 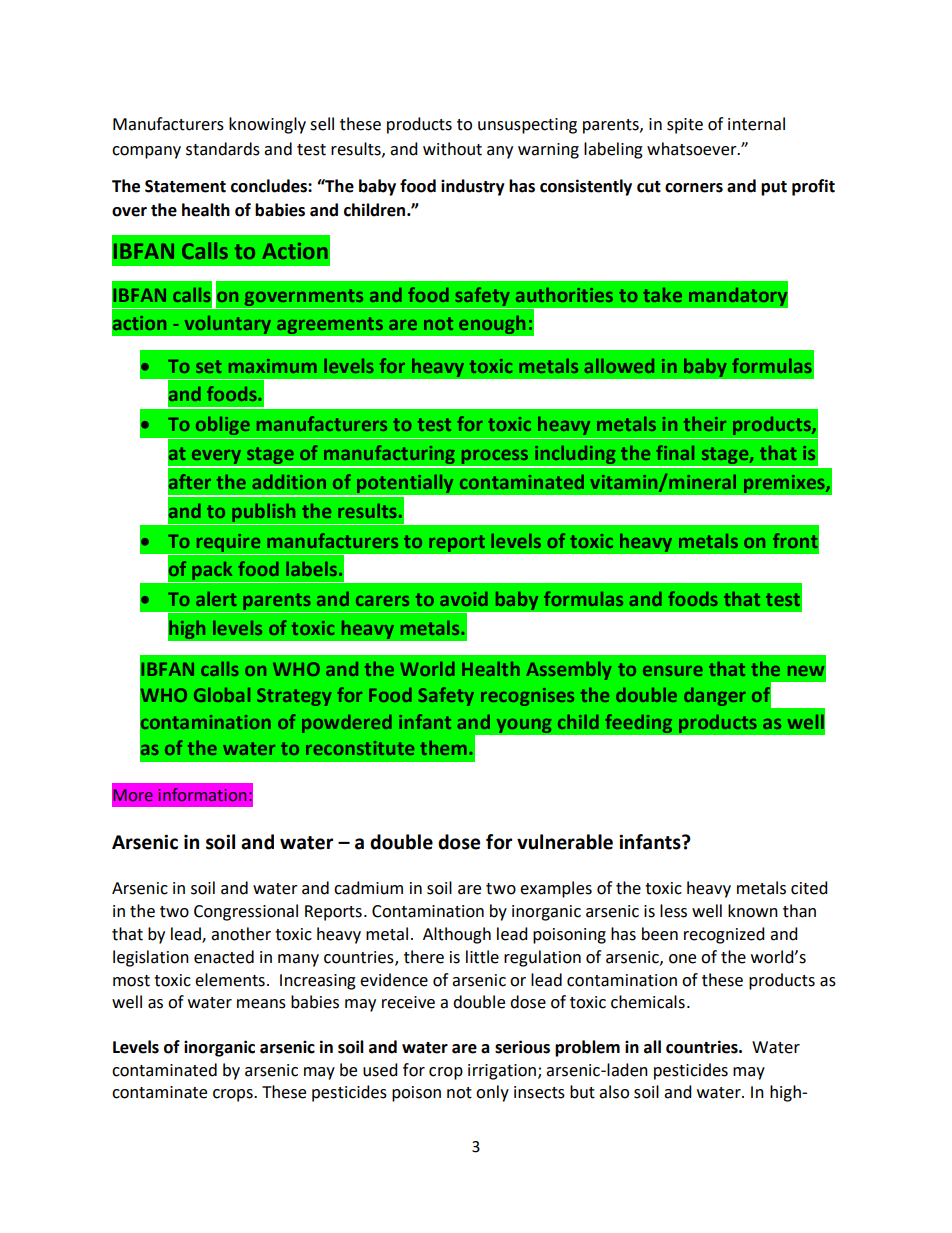 I want to click on set, so click(x=209, y=366).
